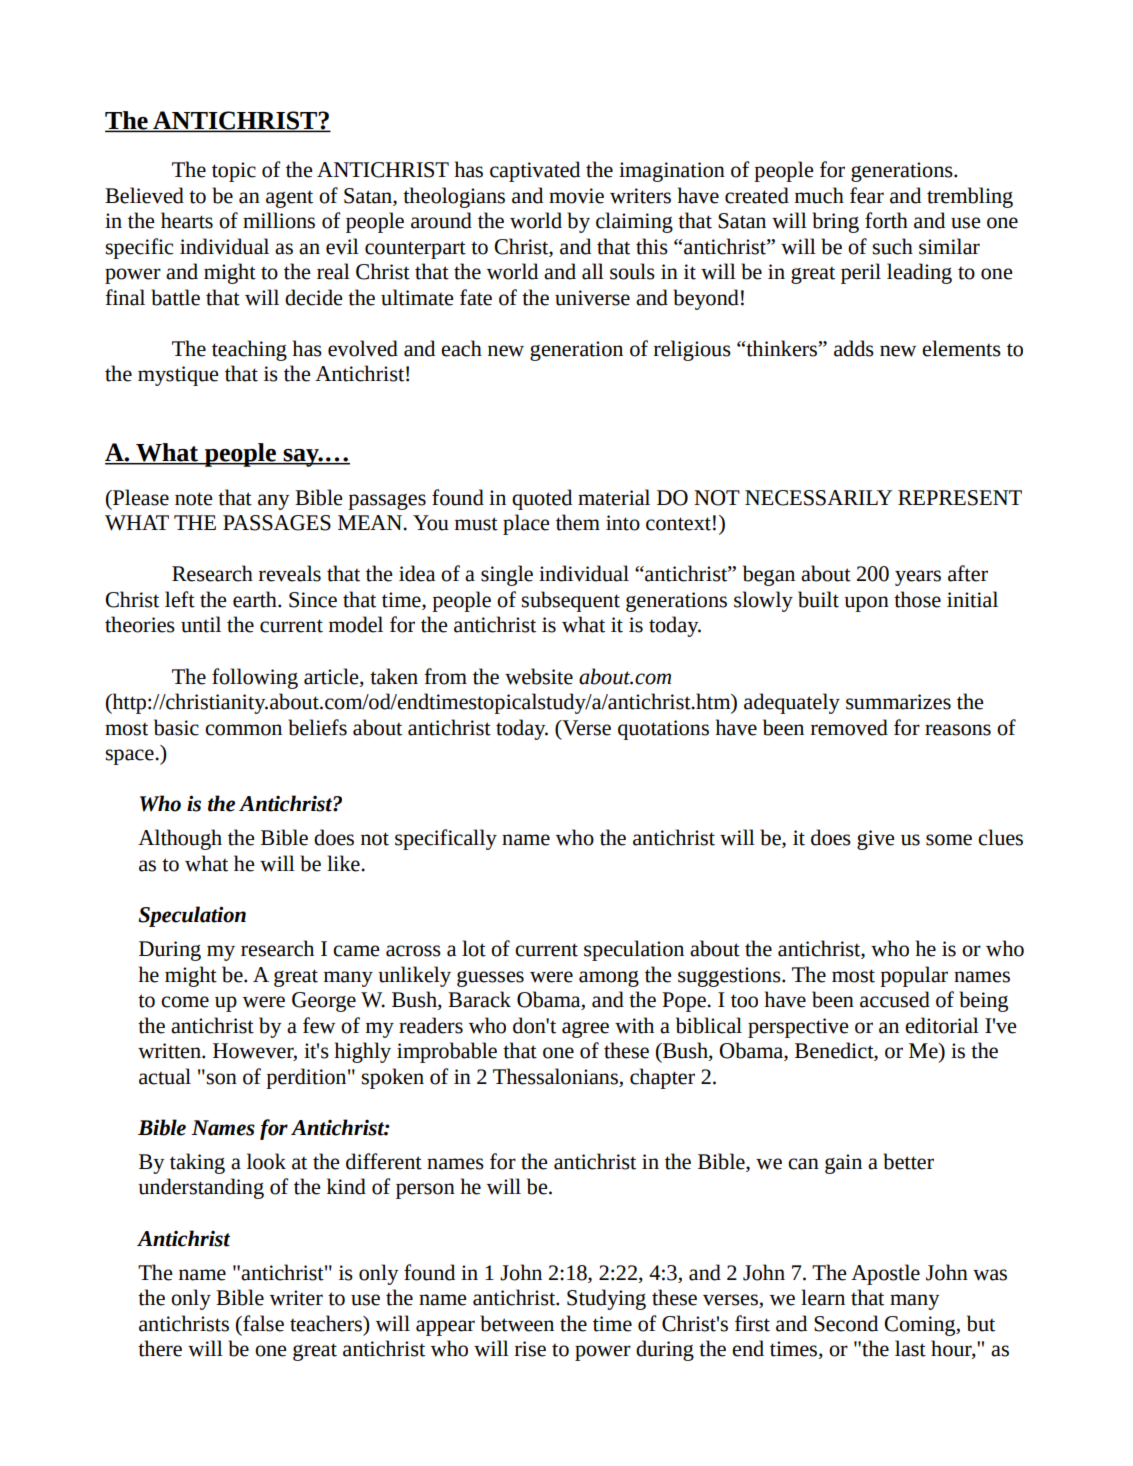 This page has height=1466, width=1133. I want to click on forth, so click(886, 220).
